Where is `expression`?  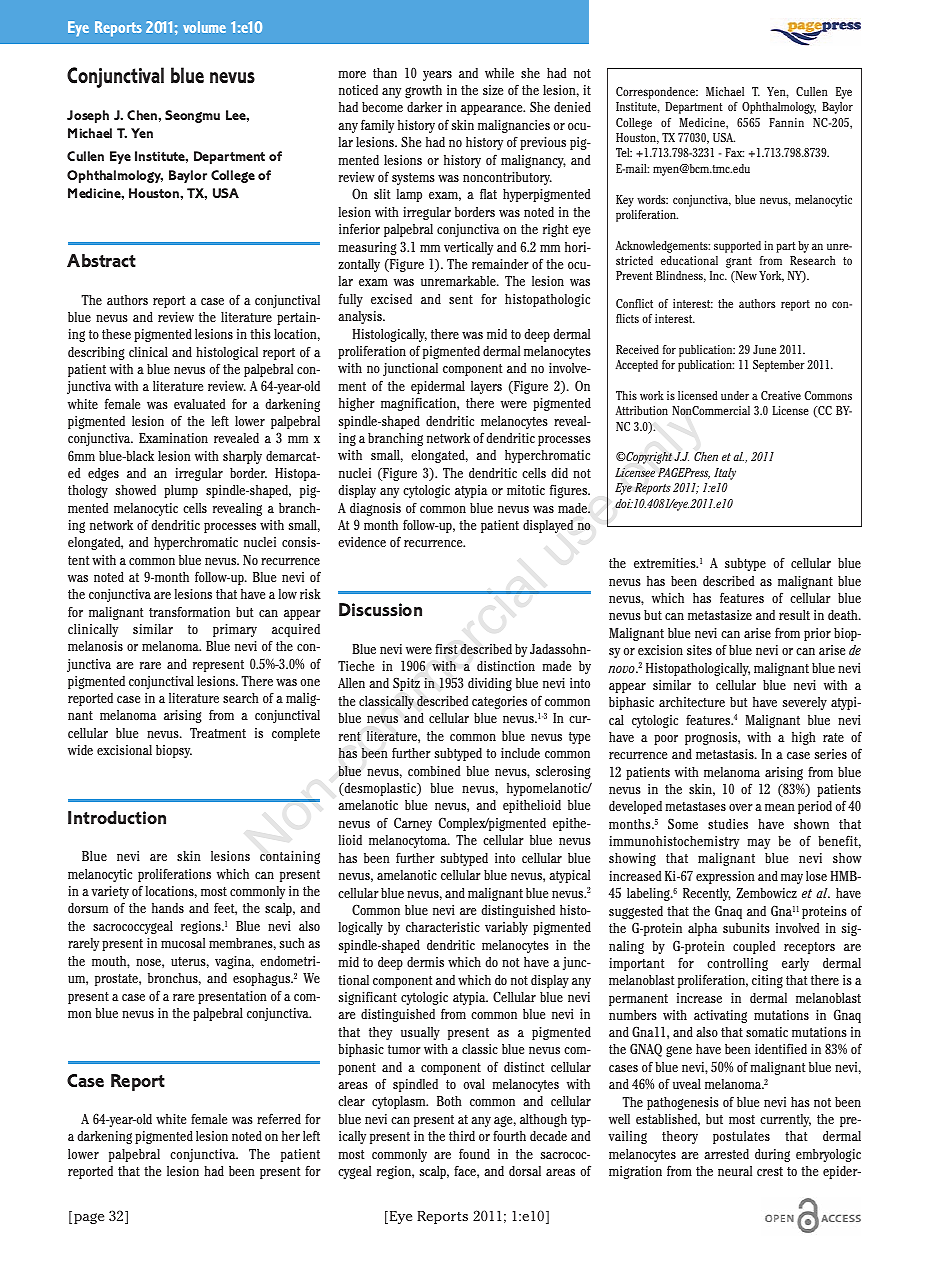 expression is located at coordinates (725, 877).
